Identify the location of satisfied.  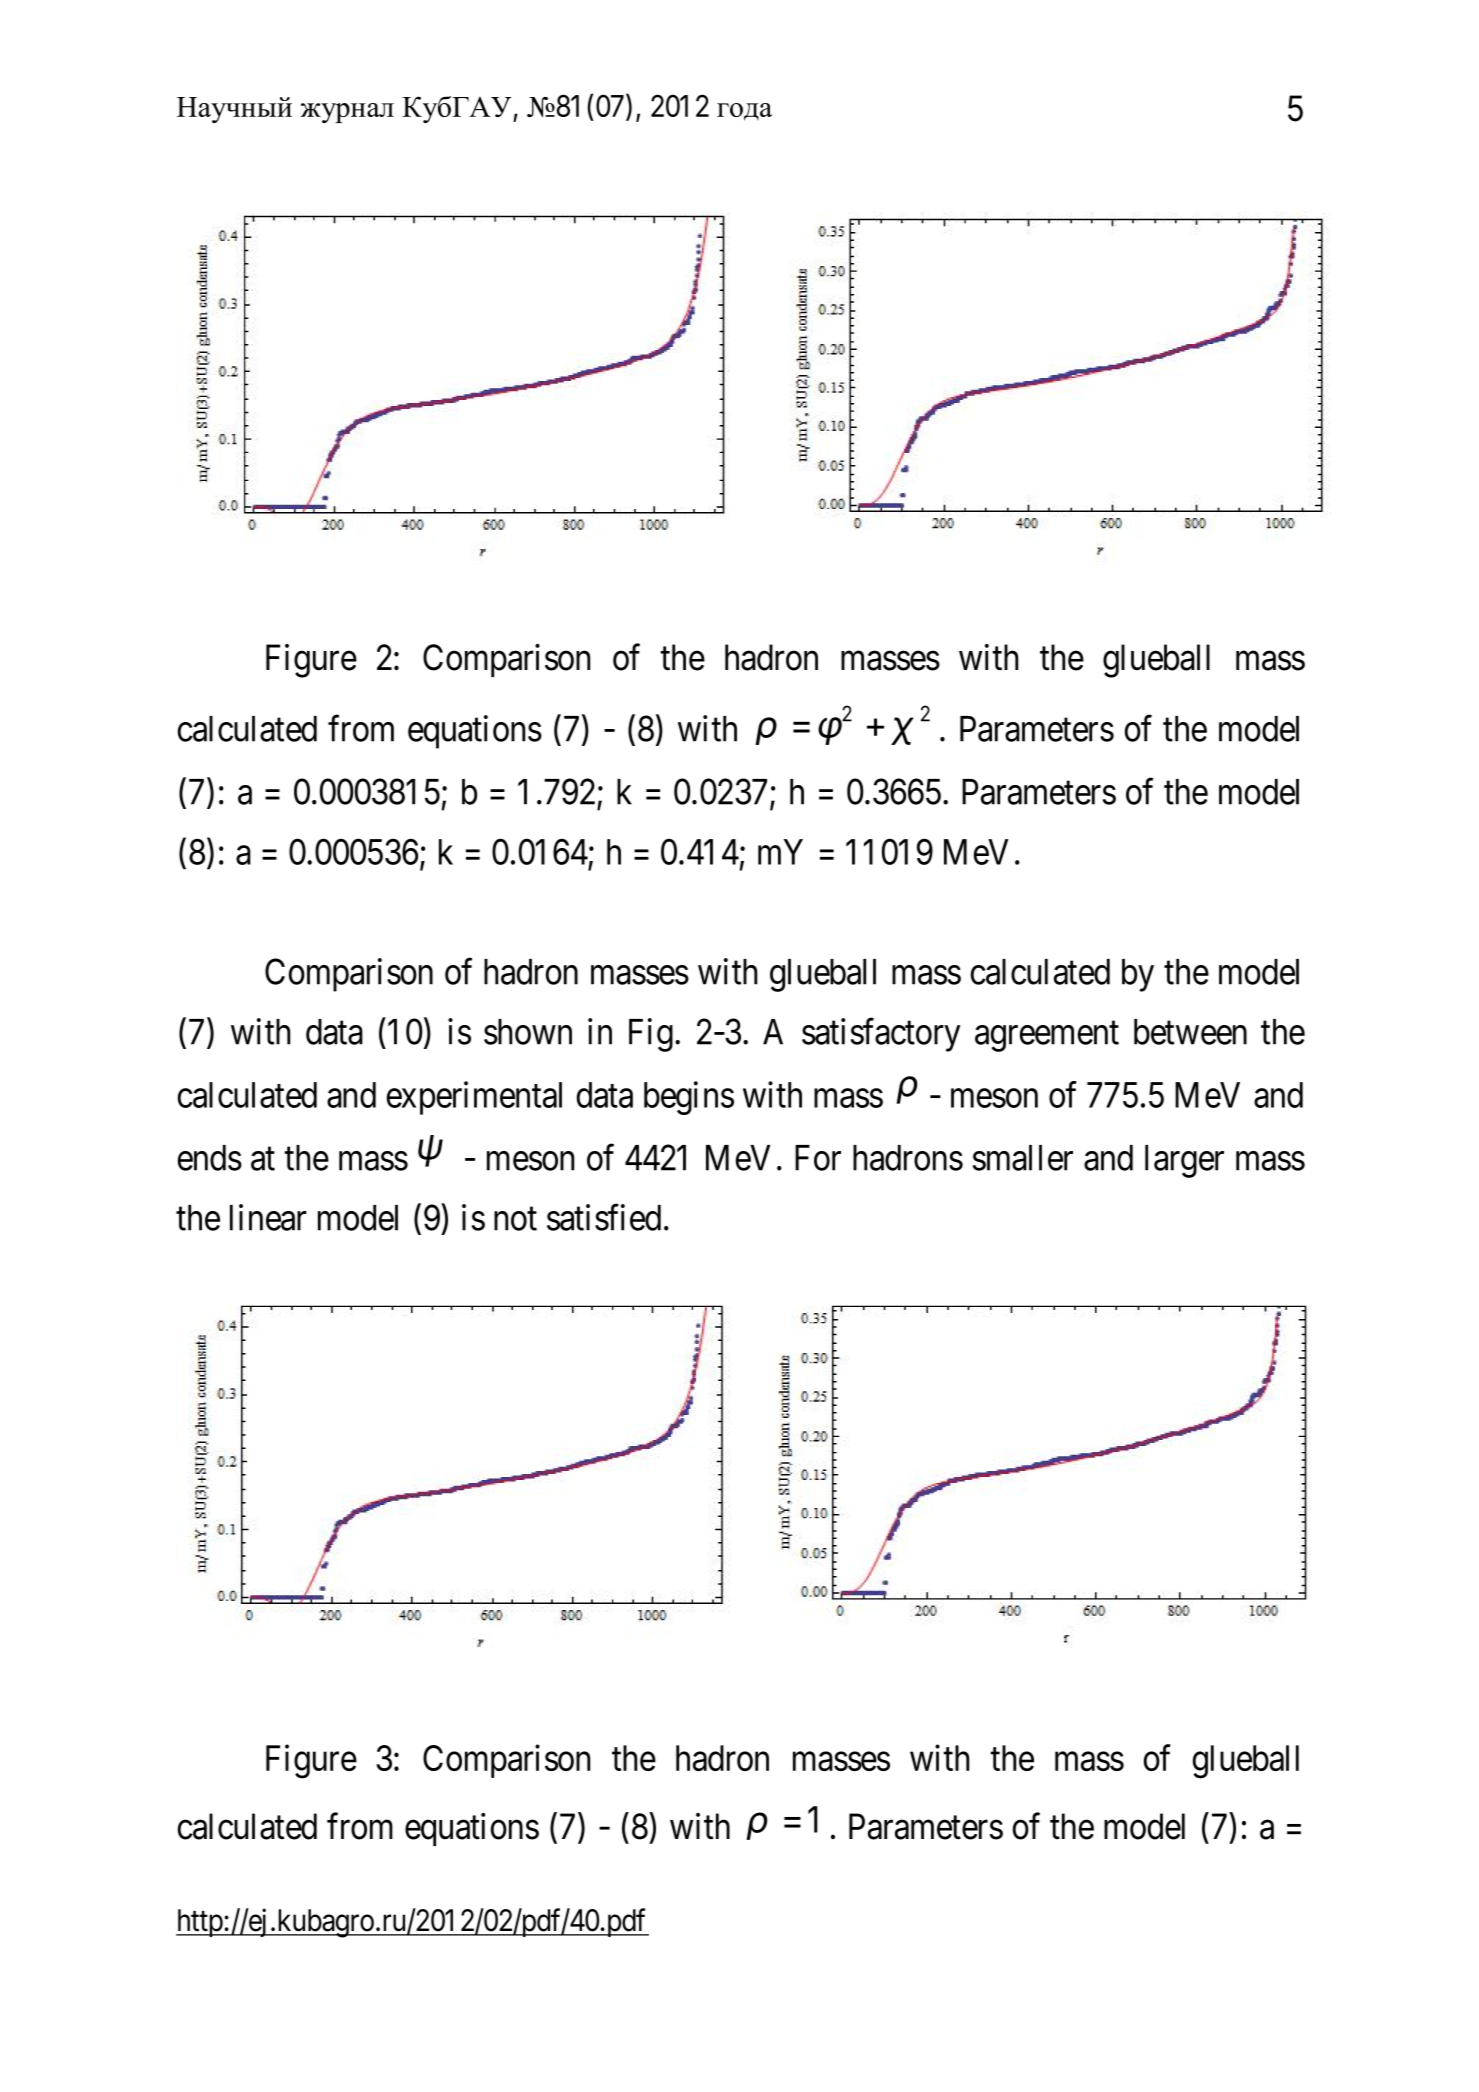
(604, 1217).
